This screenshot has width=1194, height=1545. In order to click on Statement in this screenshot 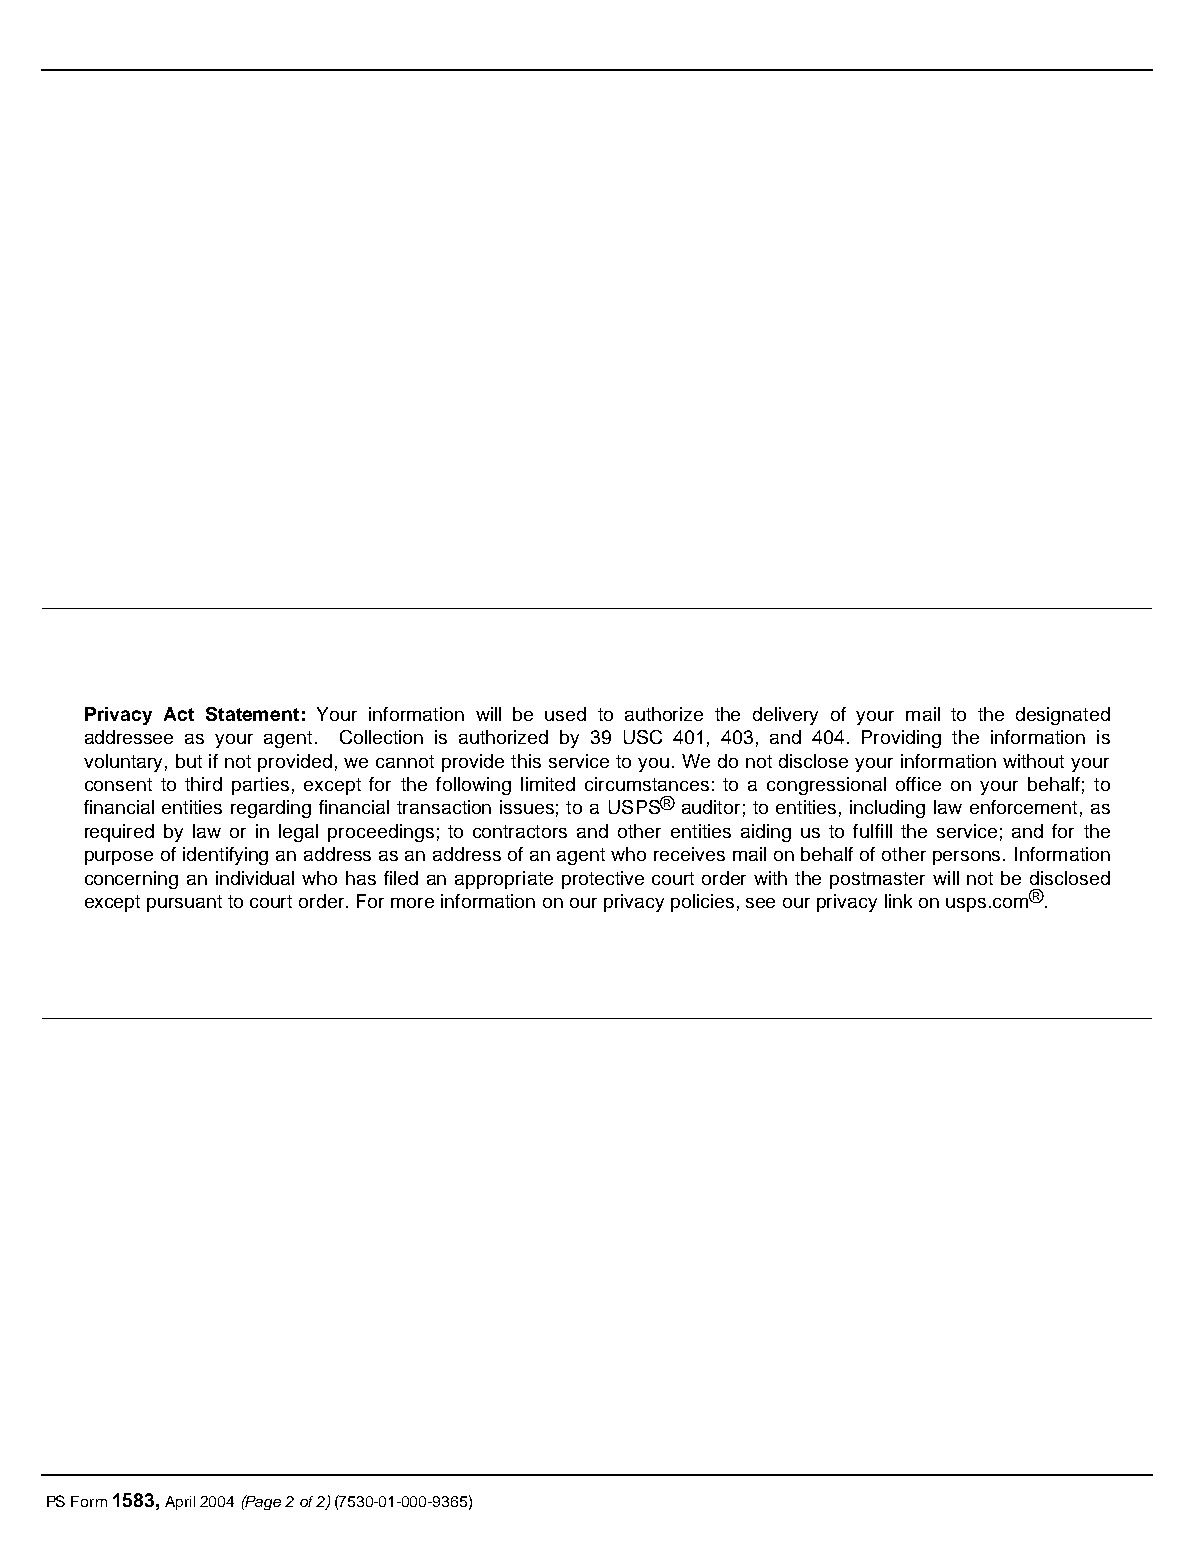, I will do `click(252, 714)`.
